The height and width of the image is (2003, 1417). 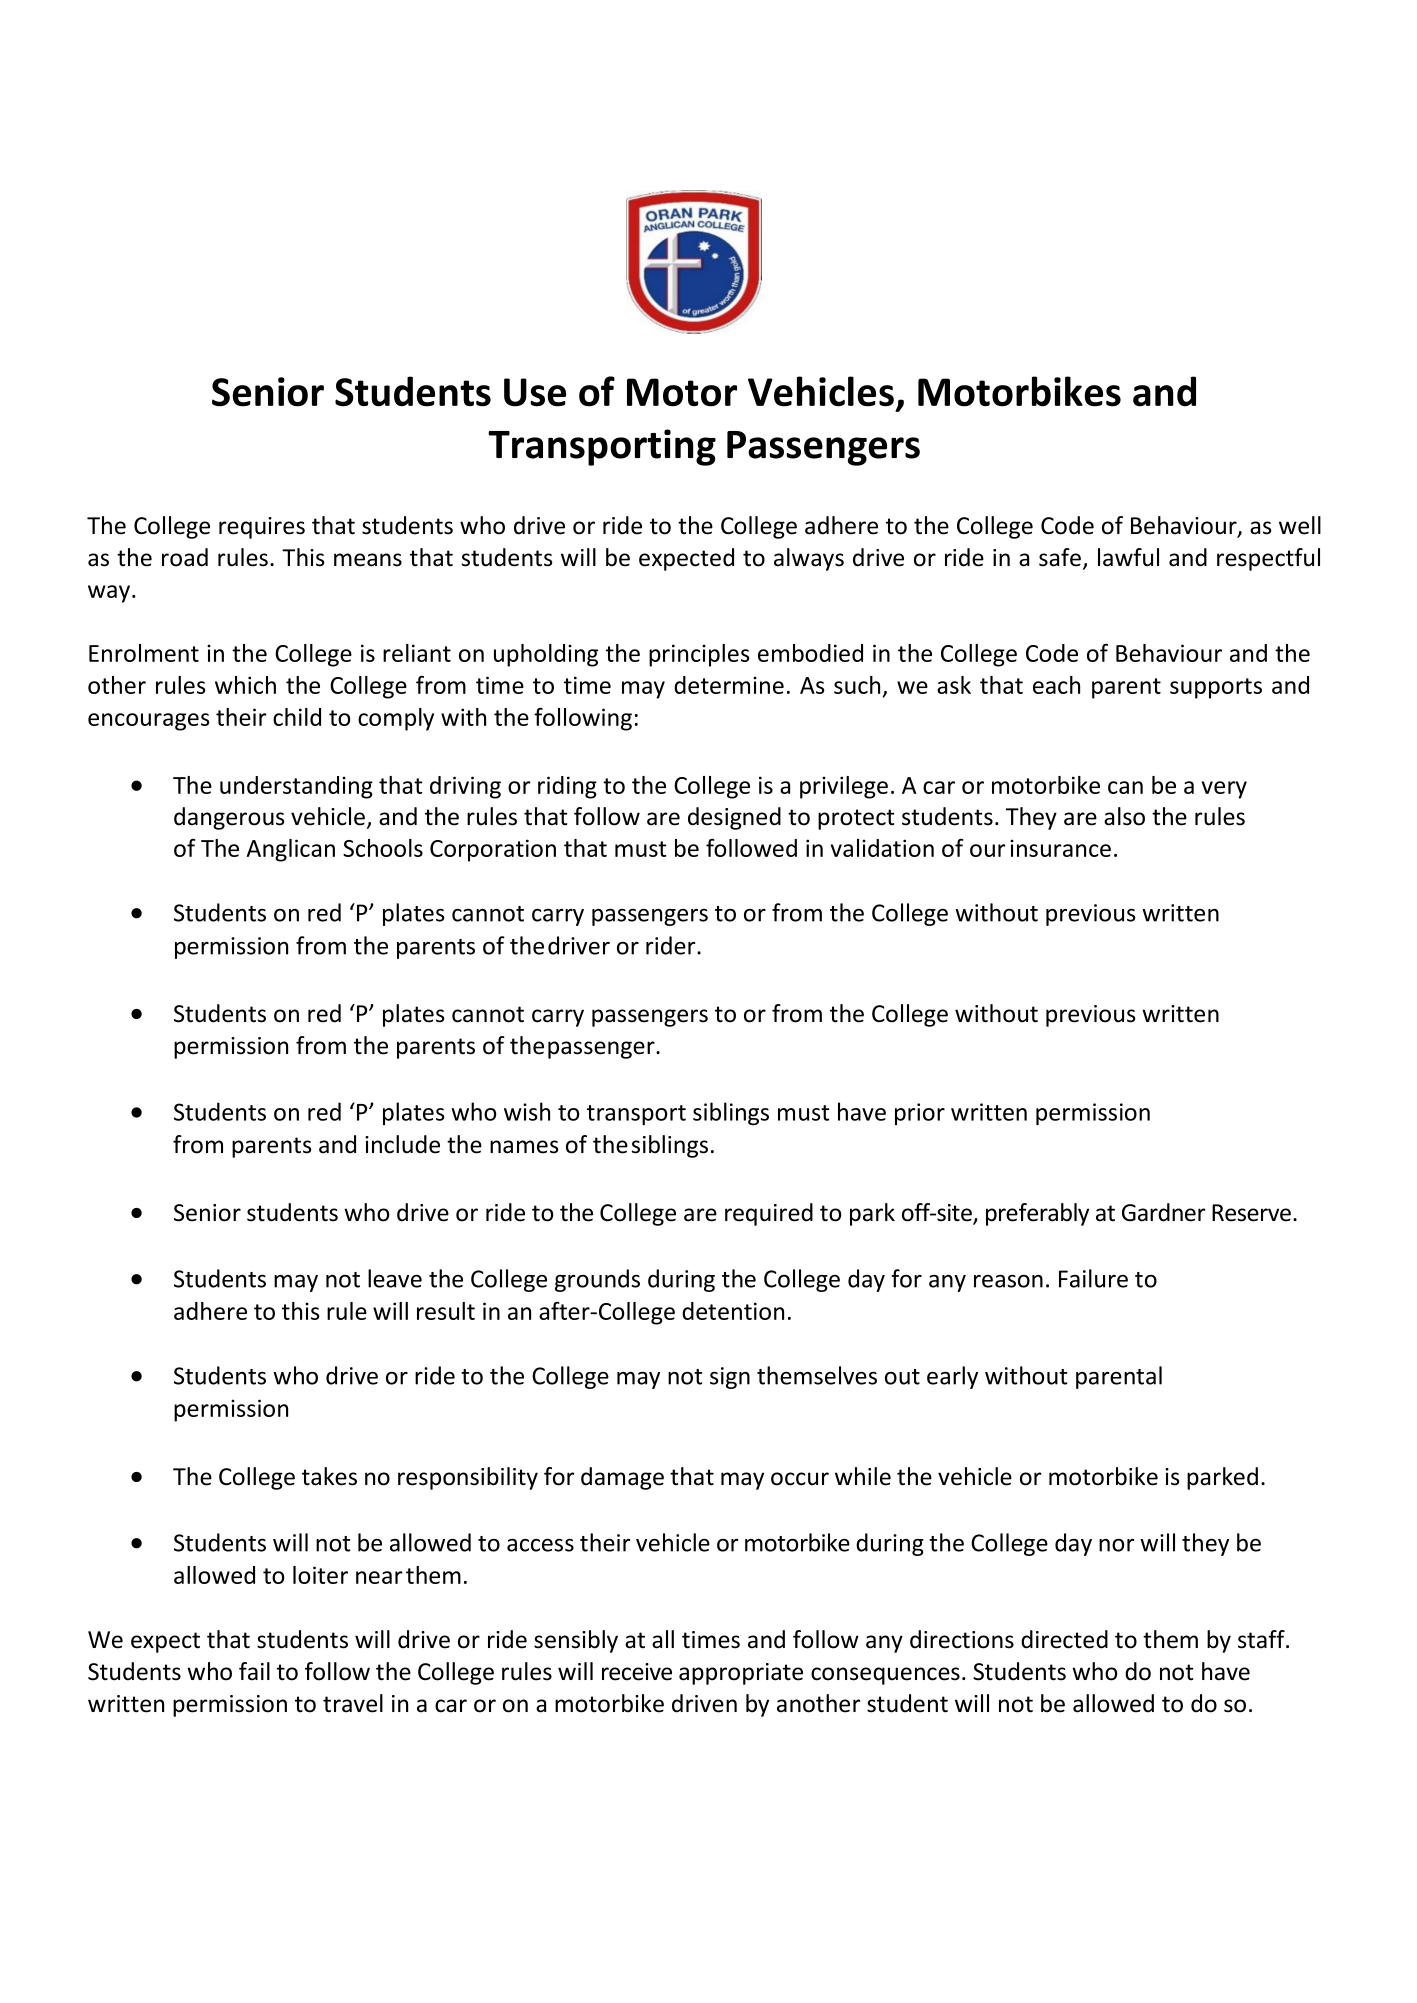 I want to click on well, so click(x=1300, y=525).
